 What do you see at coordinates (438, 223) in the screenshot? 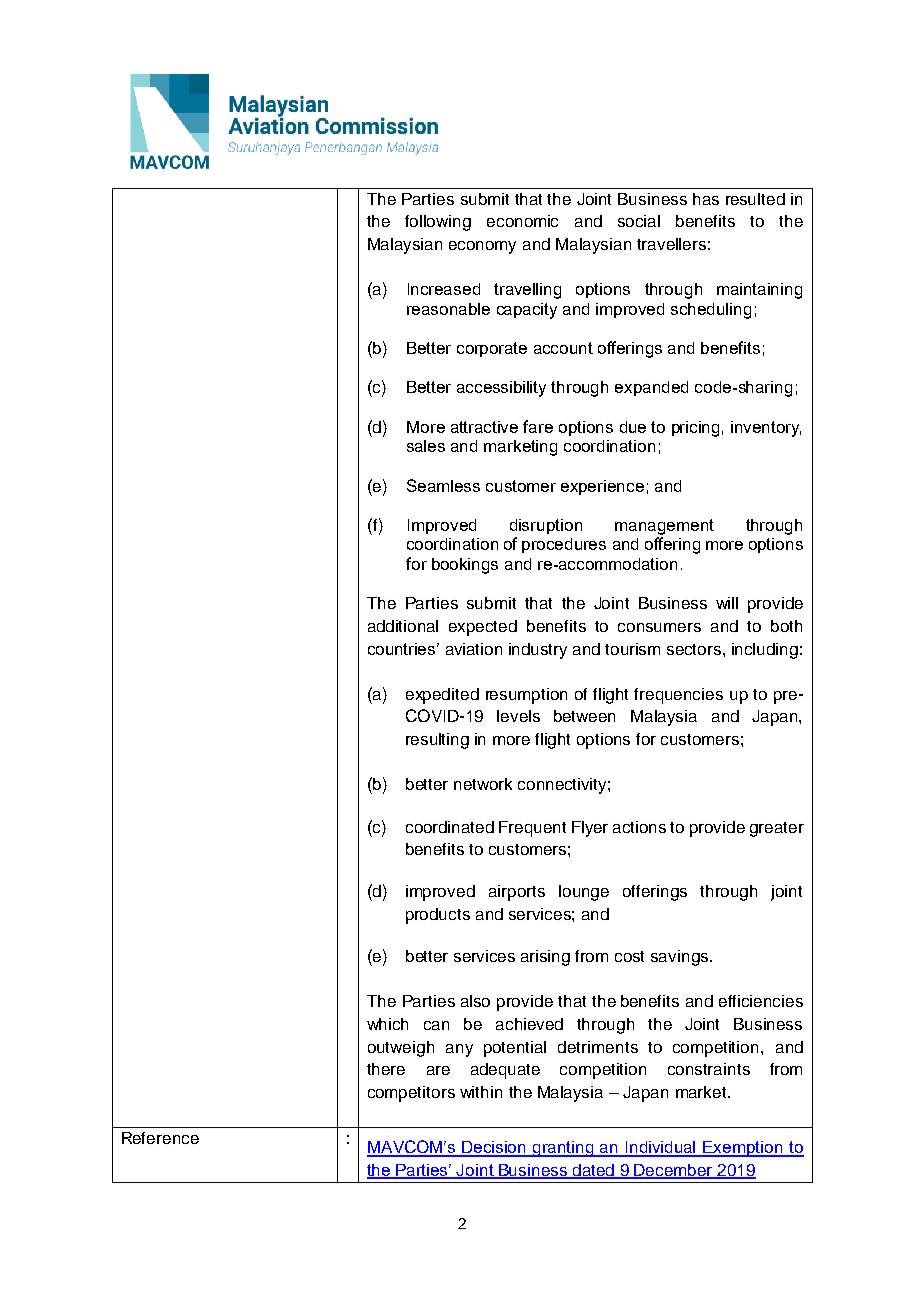
I see `following` at bounding box center [438, 223].
